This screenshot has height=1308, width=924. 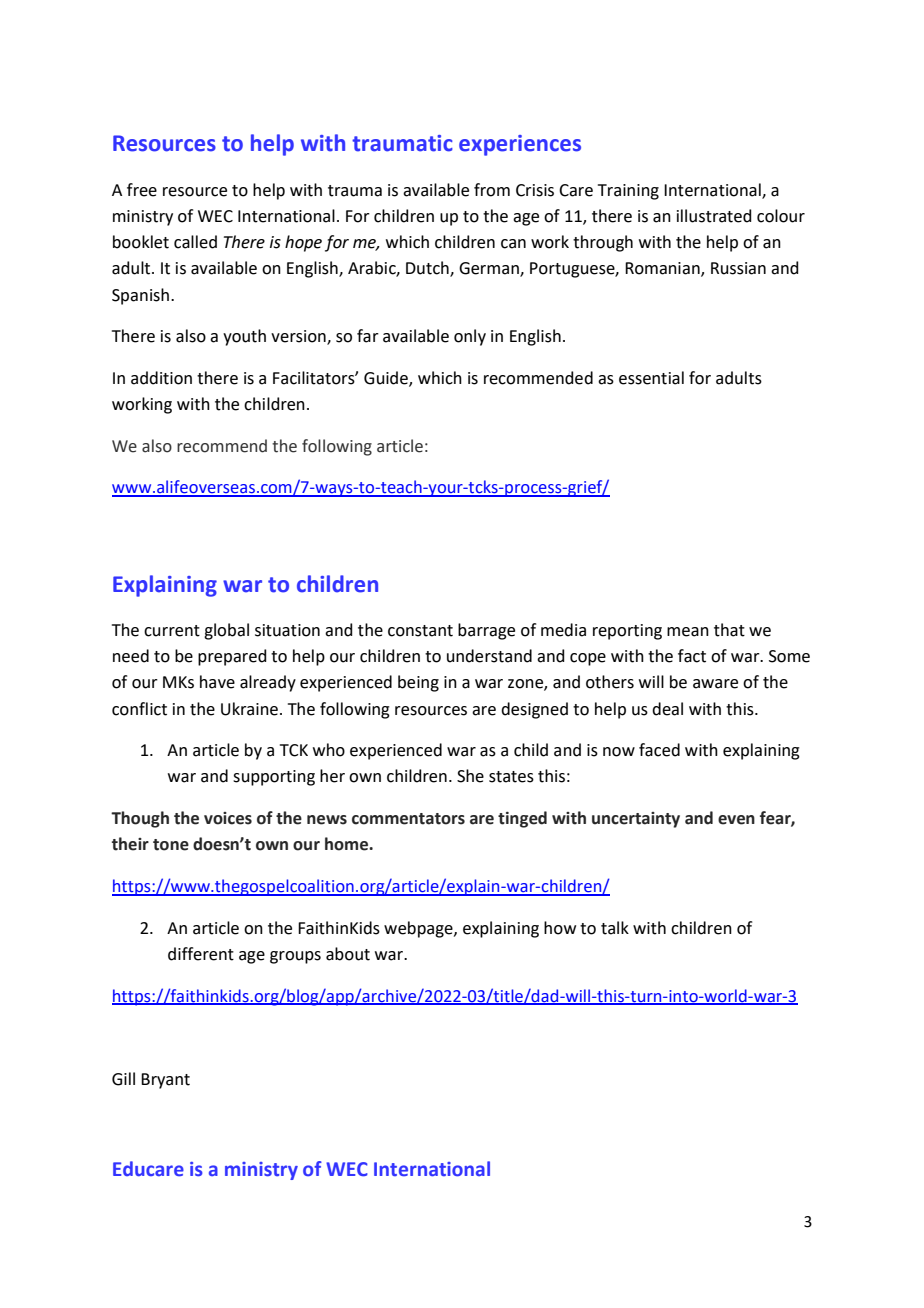 I want to click on Guide, so click(x=387, y=378).
